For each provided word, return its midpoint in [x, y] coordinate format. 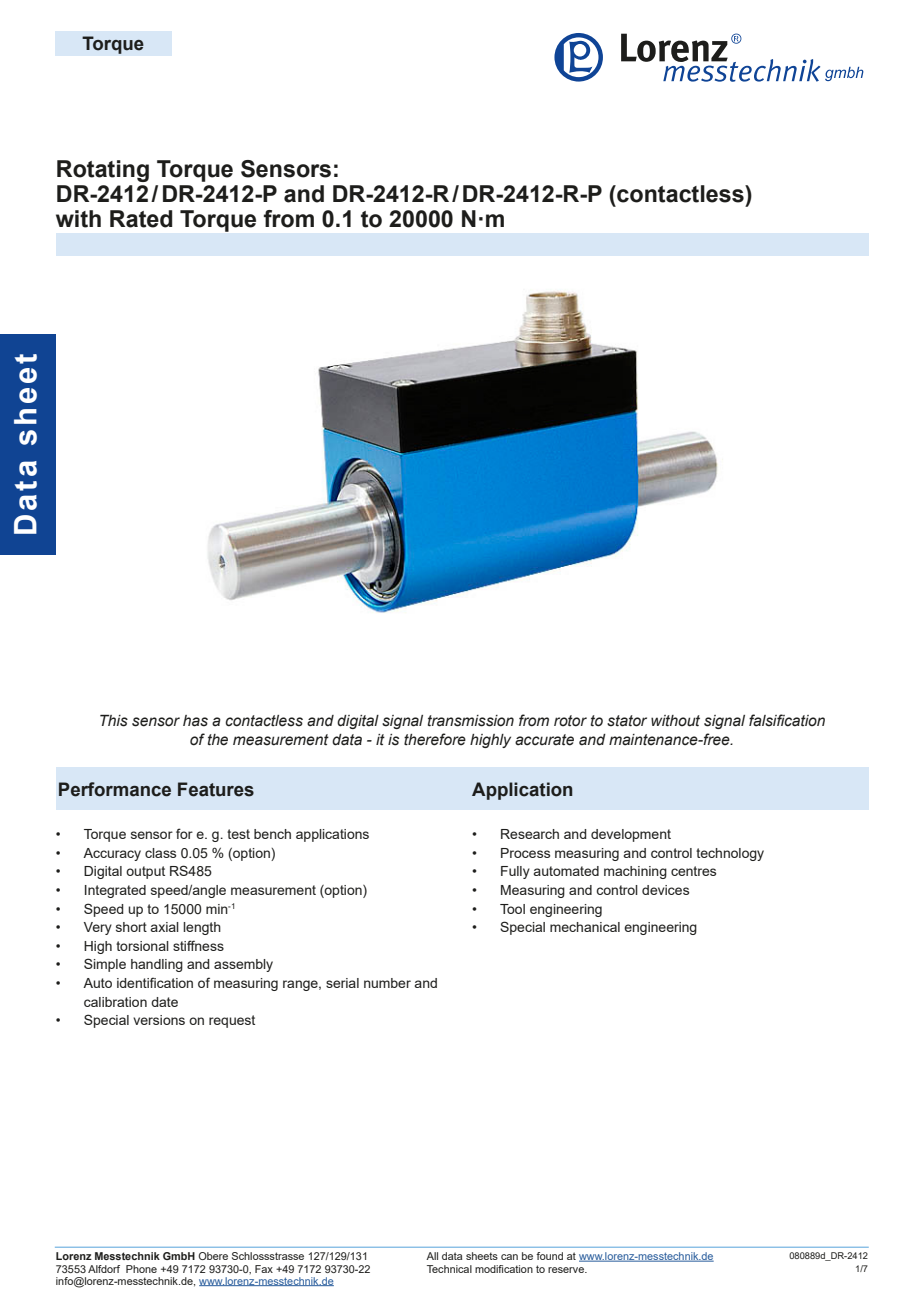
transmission [471, 721]
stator [627, 721]
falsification [787, 720]
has [195, 721]
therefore [435, 739]
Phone [141, 1269]
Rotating [103, 171]
